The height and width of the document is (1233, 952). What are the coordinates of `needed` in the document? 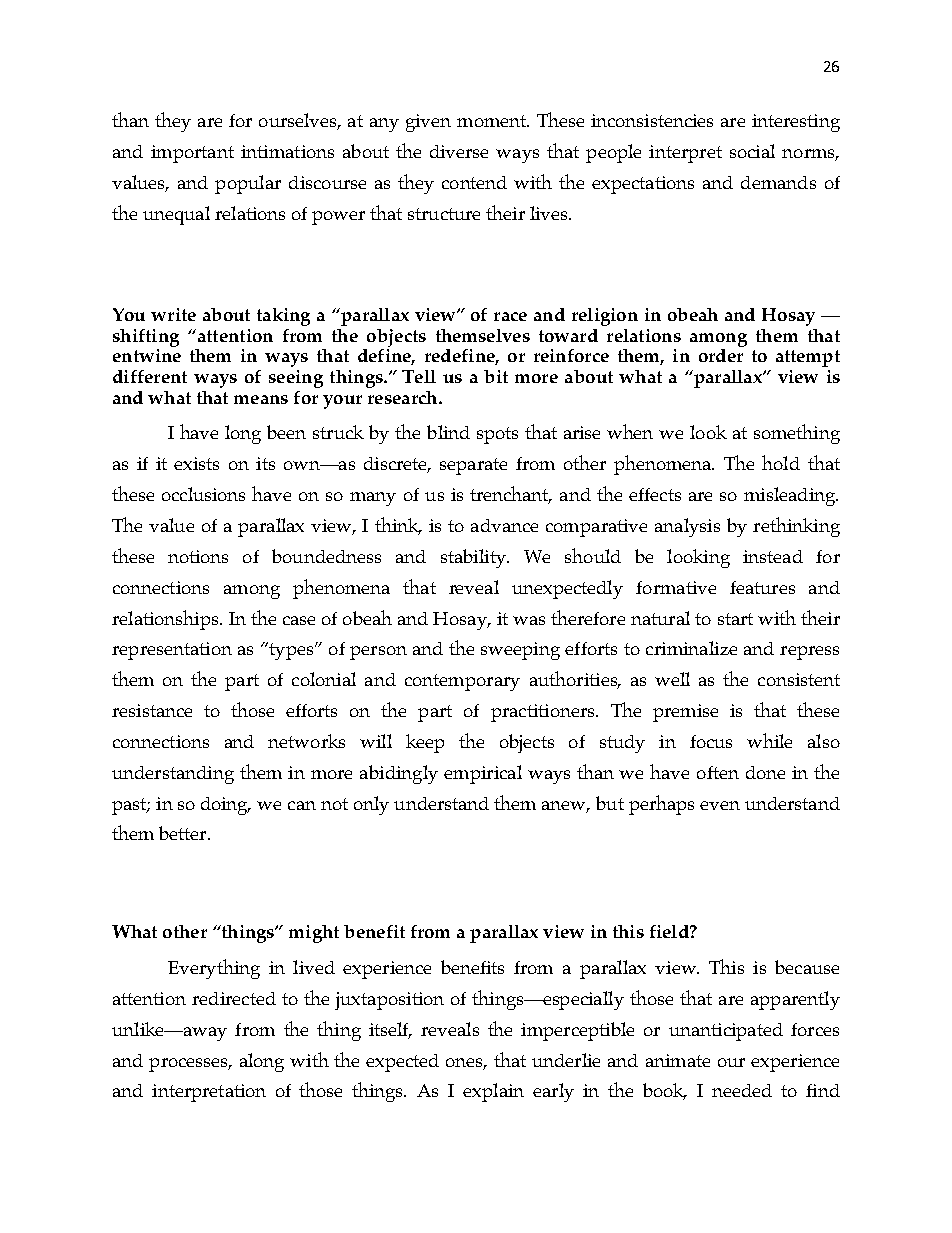 It's located at (742, 1090).
